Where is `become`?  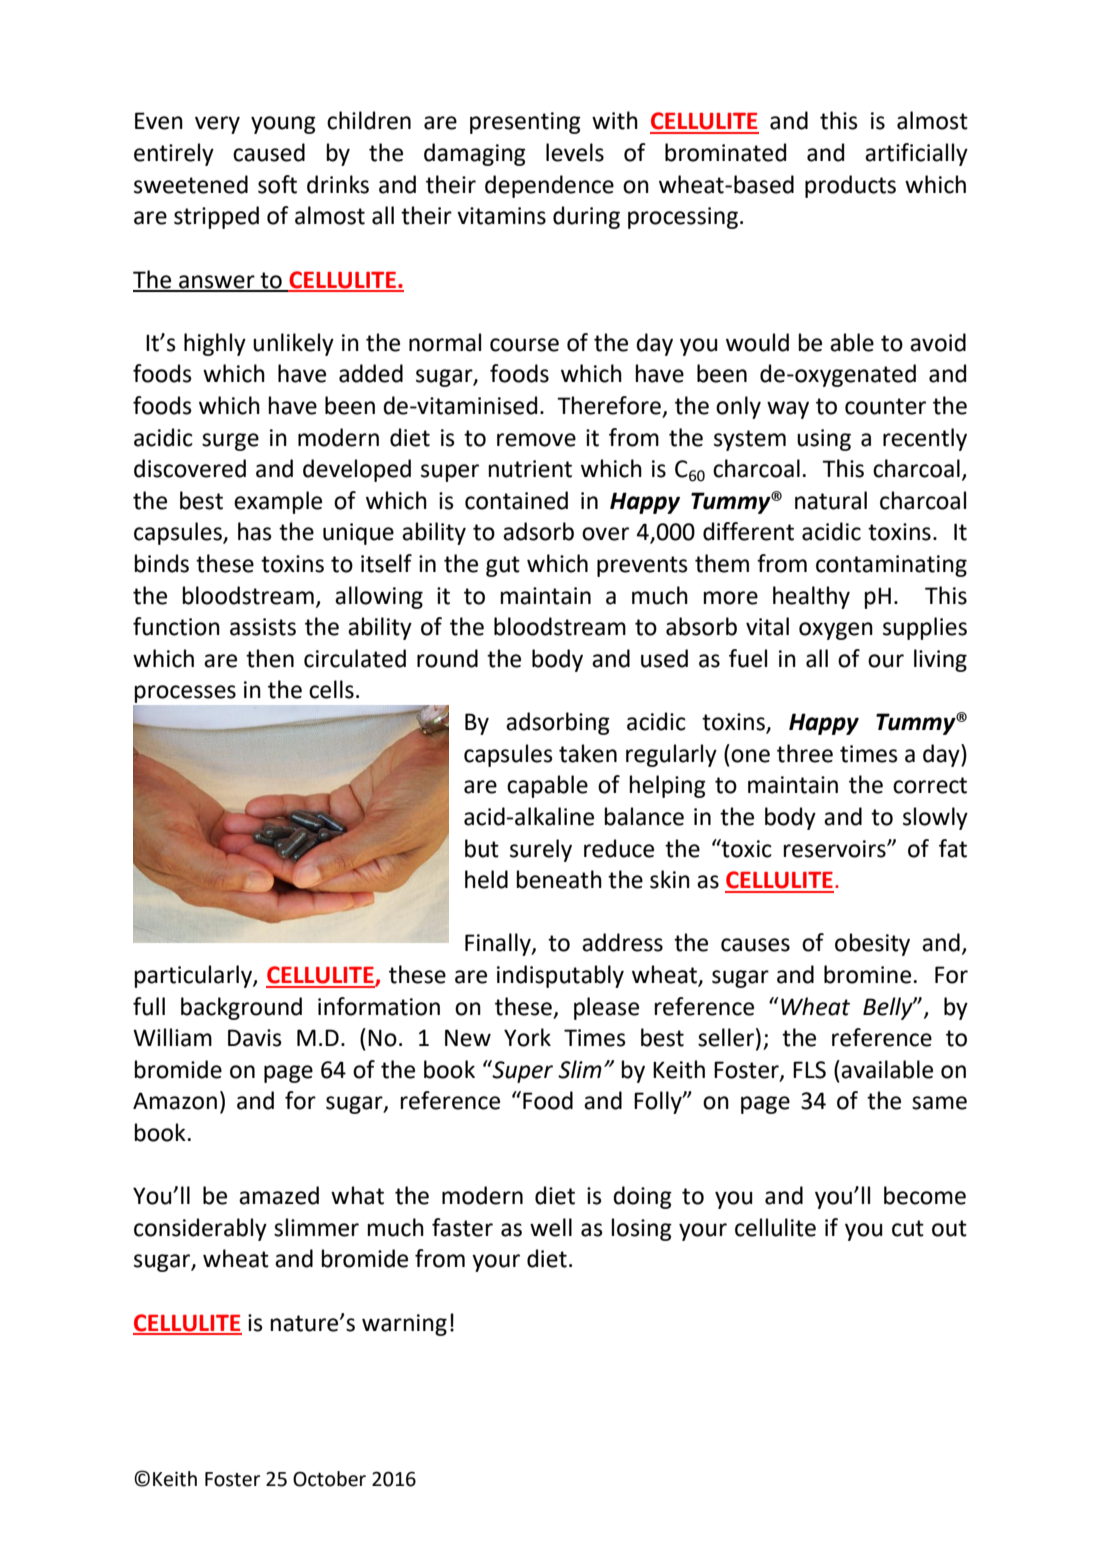
become is located at coordinates (925, 1195).
